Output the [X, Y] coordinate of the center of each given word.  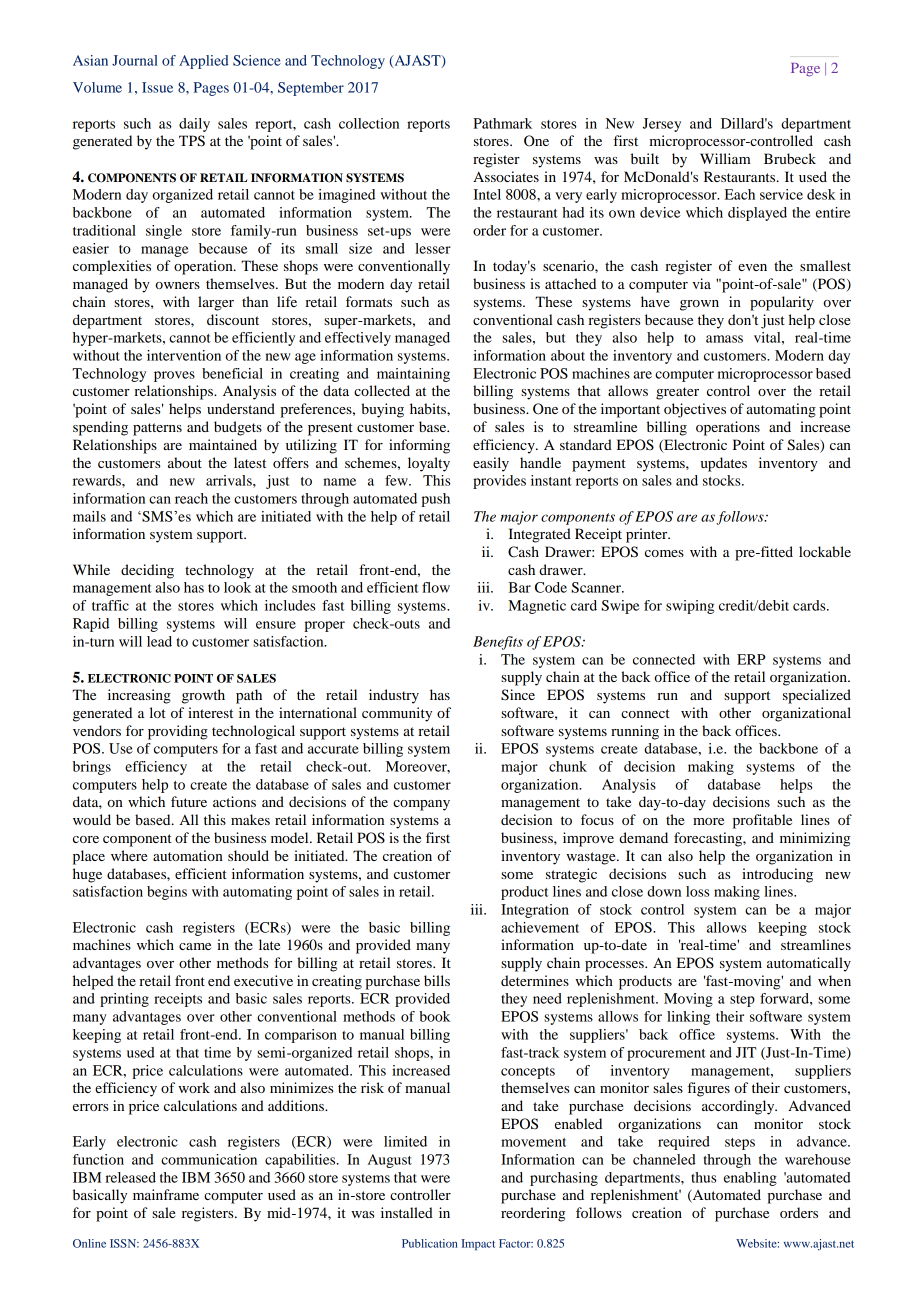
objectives [695, 410]
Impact [478, 1245]
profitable [762, 821]
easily [491, 464]
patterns [157, 429]
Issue [157, 87]
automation [188, 855]
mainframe [166, 1194]
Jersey [662, 125]
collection [369, 123]
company [421, 805]
